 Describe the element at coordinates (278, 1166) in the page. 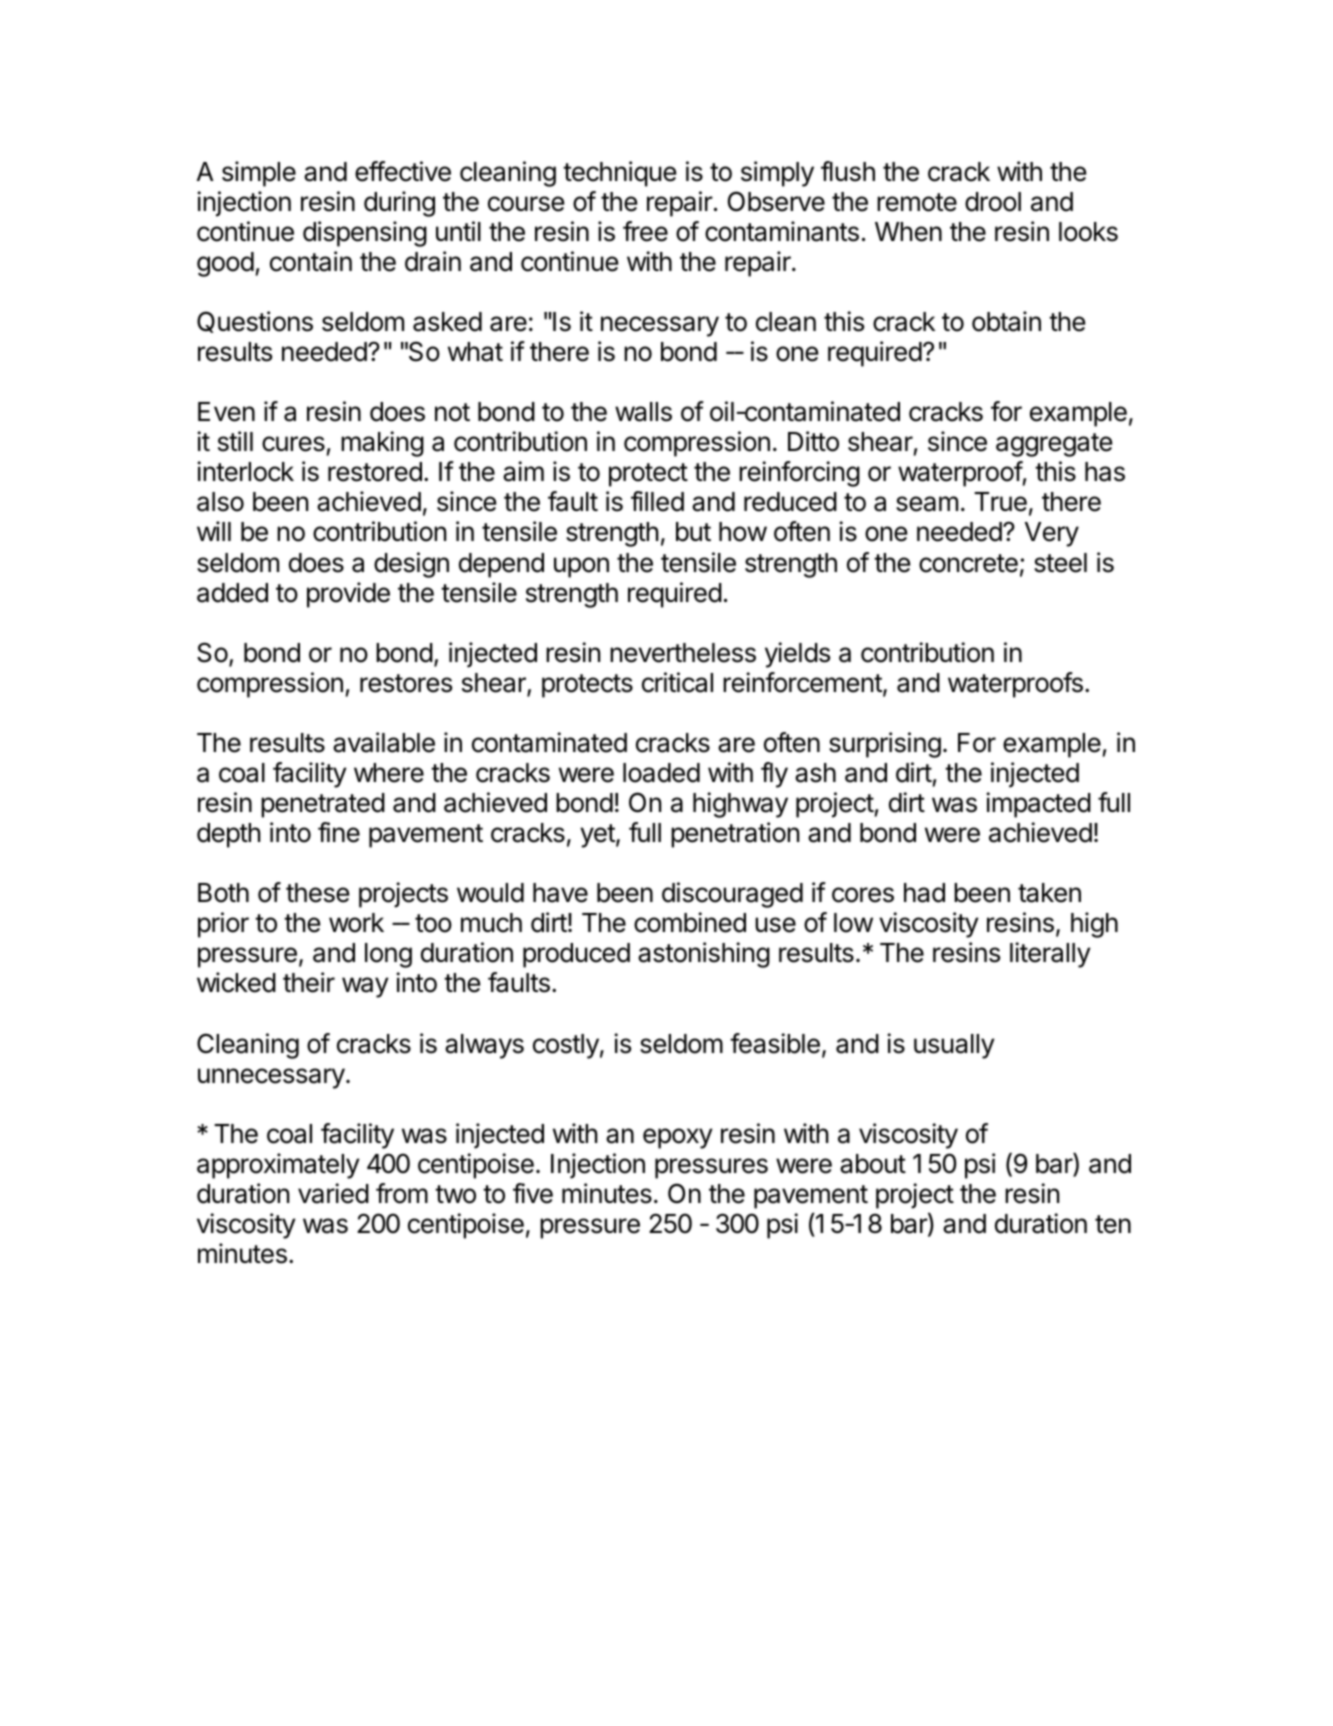

I see `approximately` at that location.
